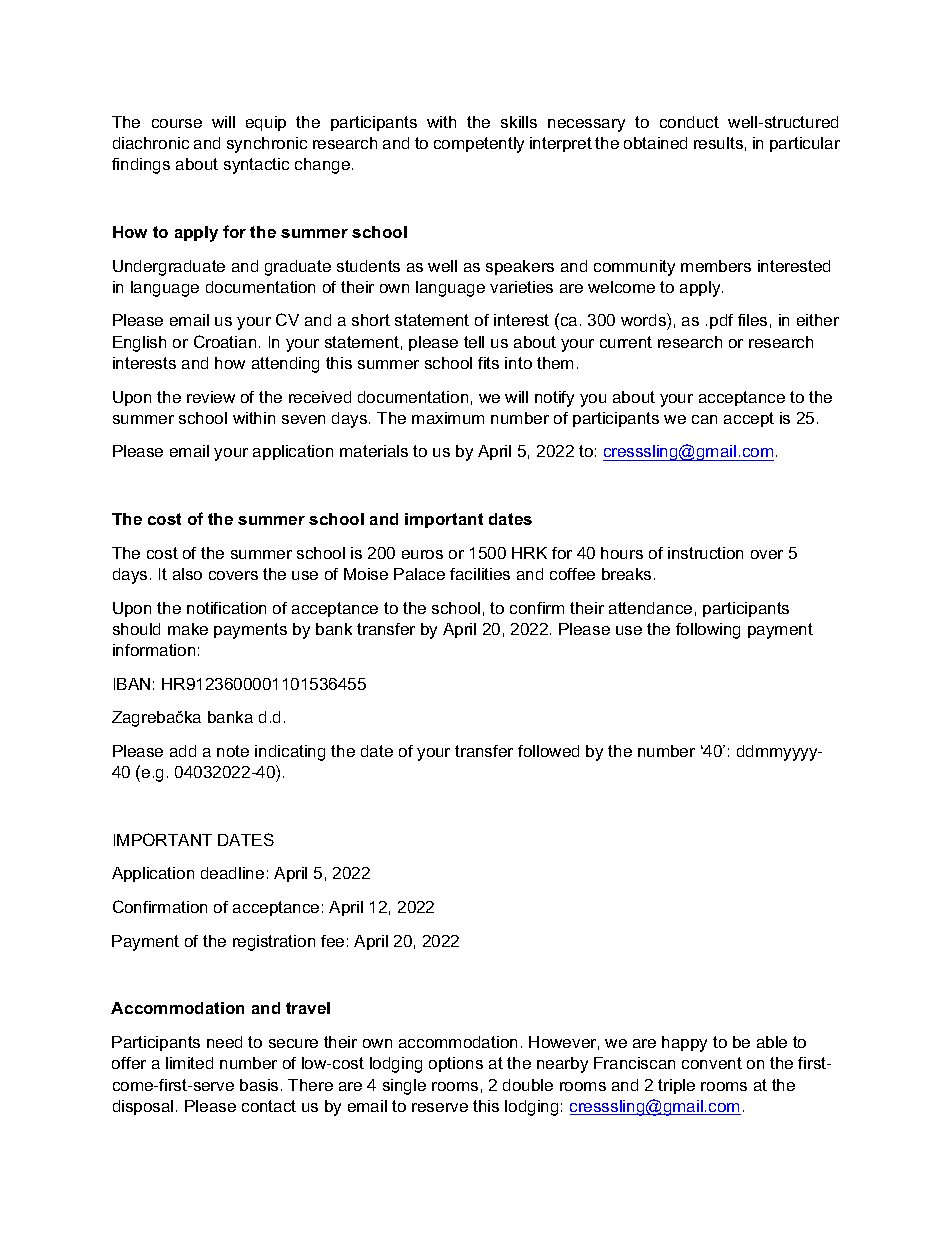 This document has width=952, height=1233. What do you see at coordinates (488, 363) in the document?
I see `fits` at bounding box center [488, 363].
